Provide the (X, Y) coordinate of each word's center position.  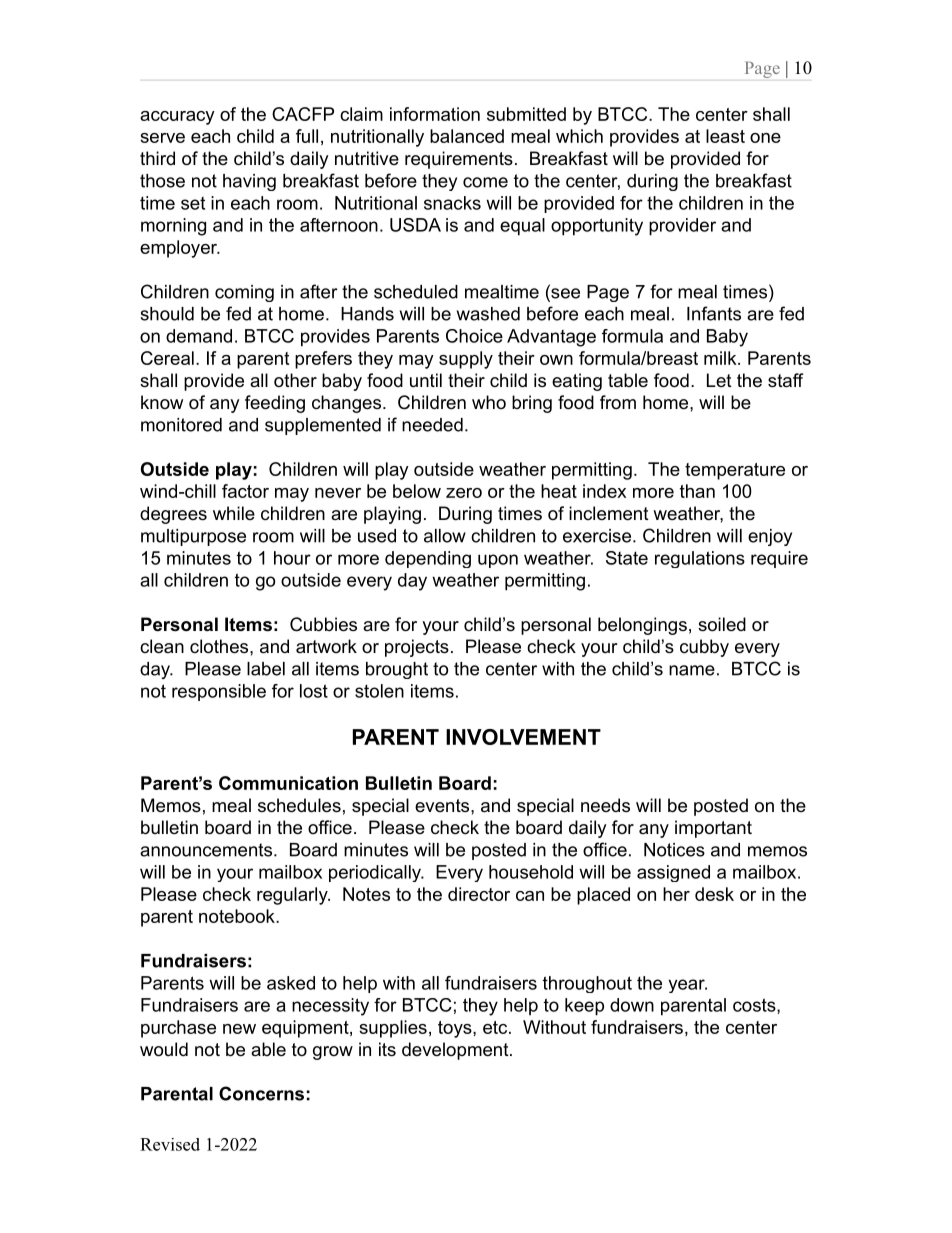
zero (464, 493)
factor (245, 491)
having (249, 182)
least (725, 136)
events (443, 805)
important (713, 829)
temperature (735, 471)
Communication (288, 783)
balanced (467, 136)
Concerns (261, 1093)
